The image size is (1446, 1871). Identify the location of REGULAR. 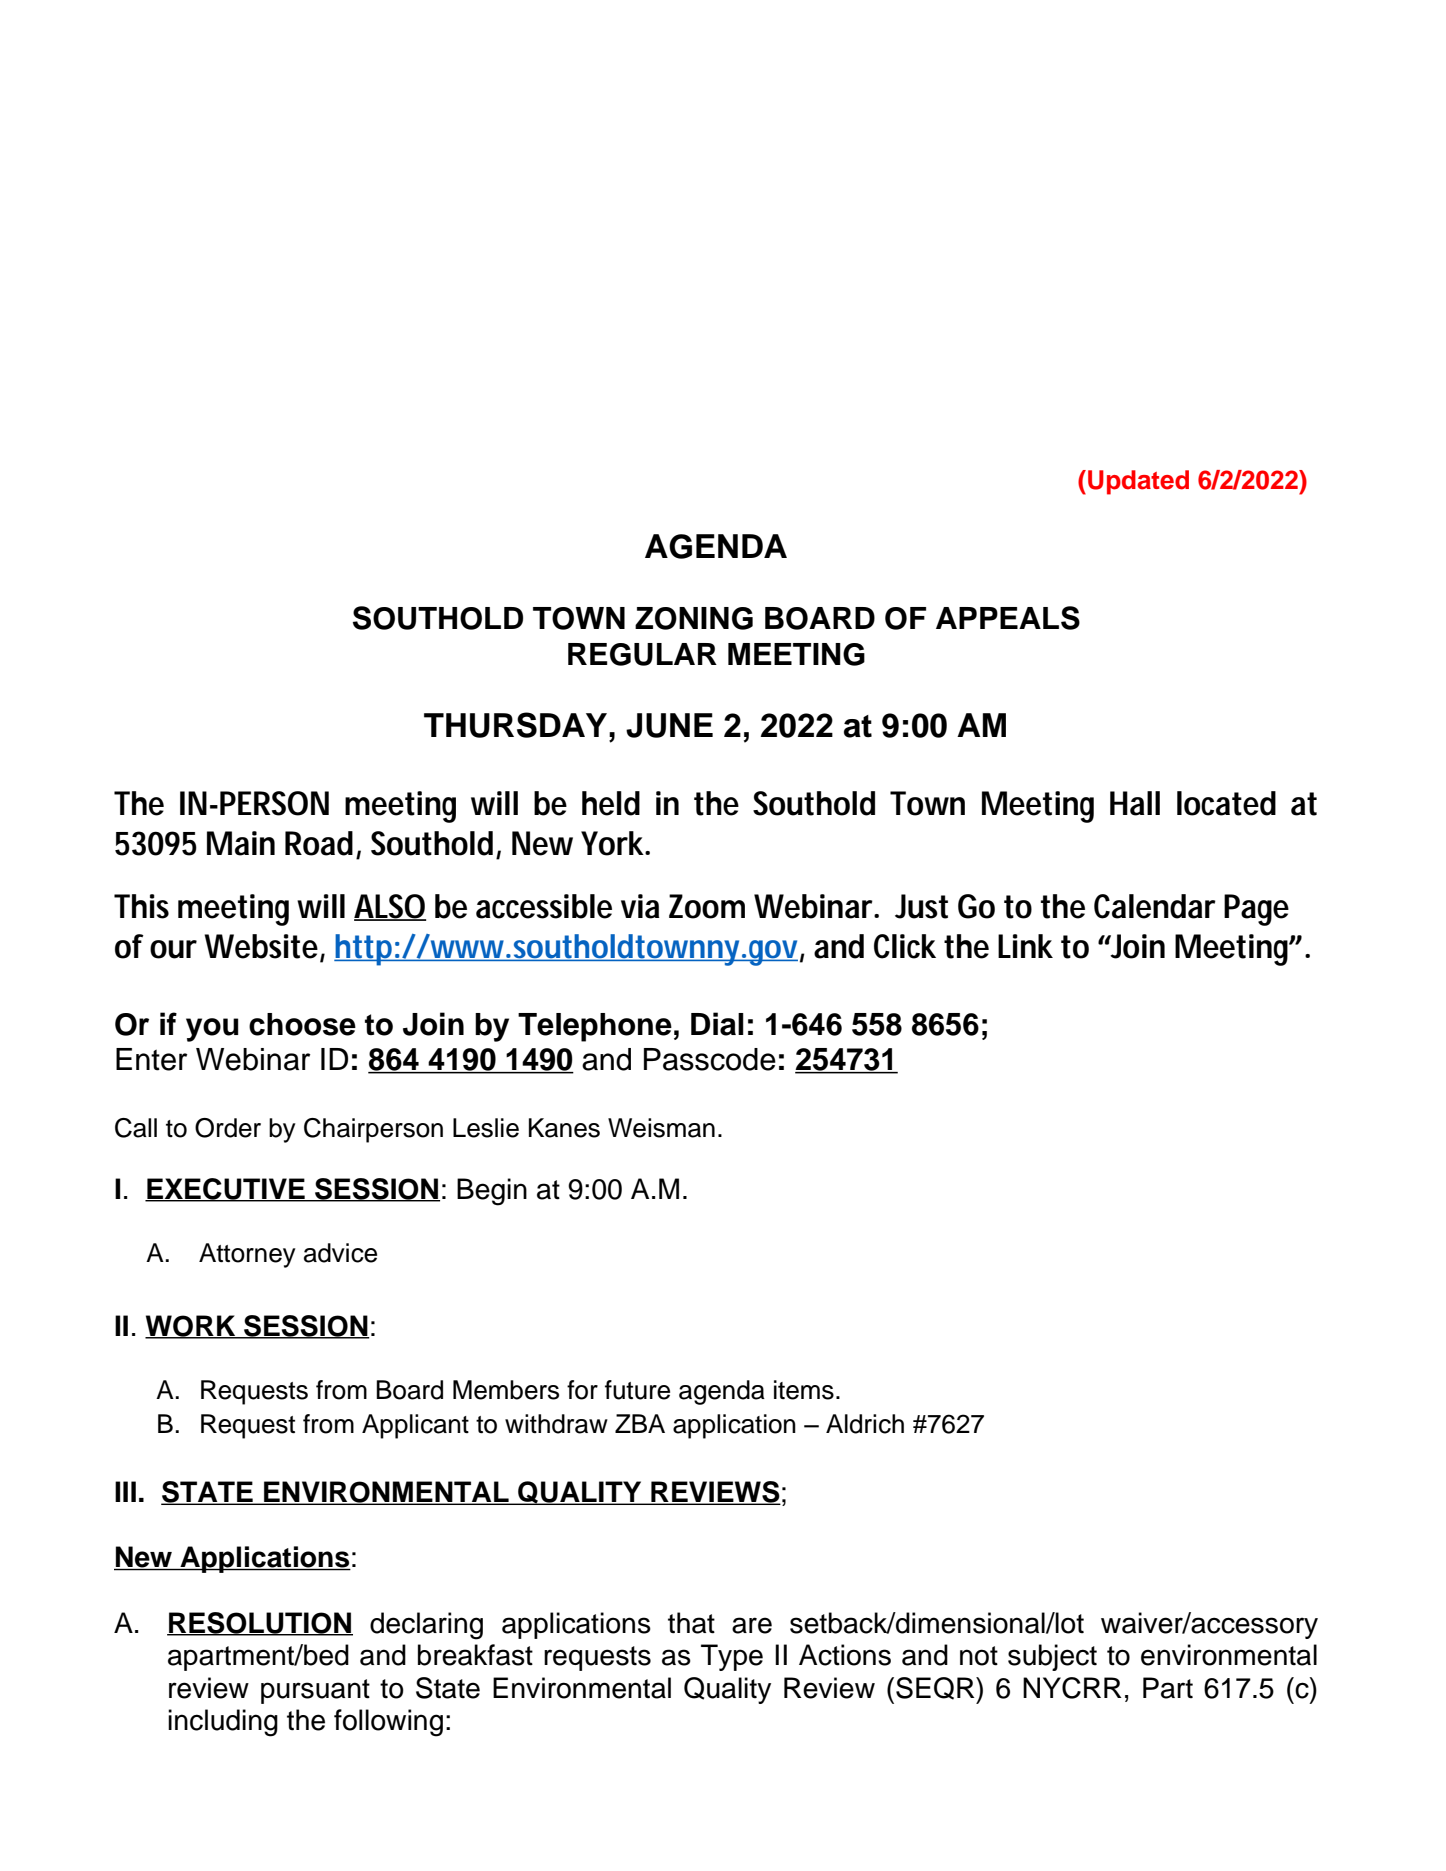
(642, 654).
